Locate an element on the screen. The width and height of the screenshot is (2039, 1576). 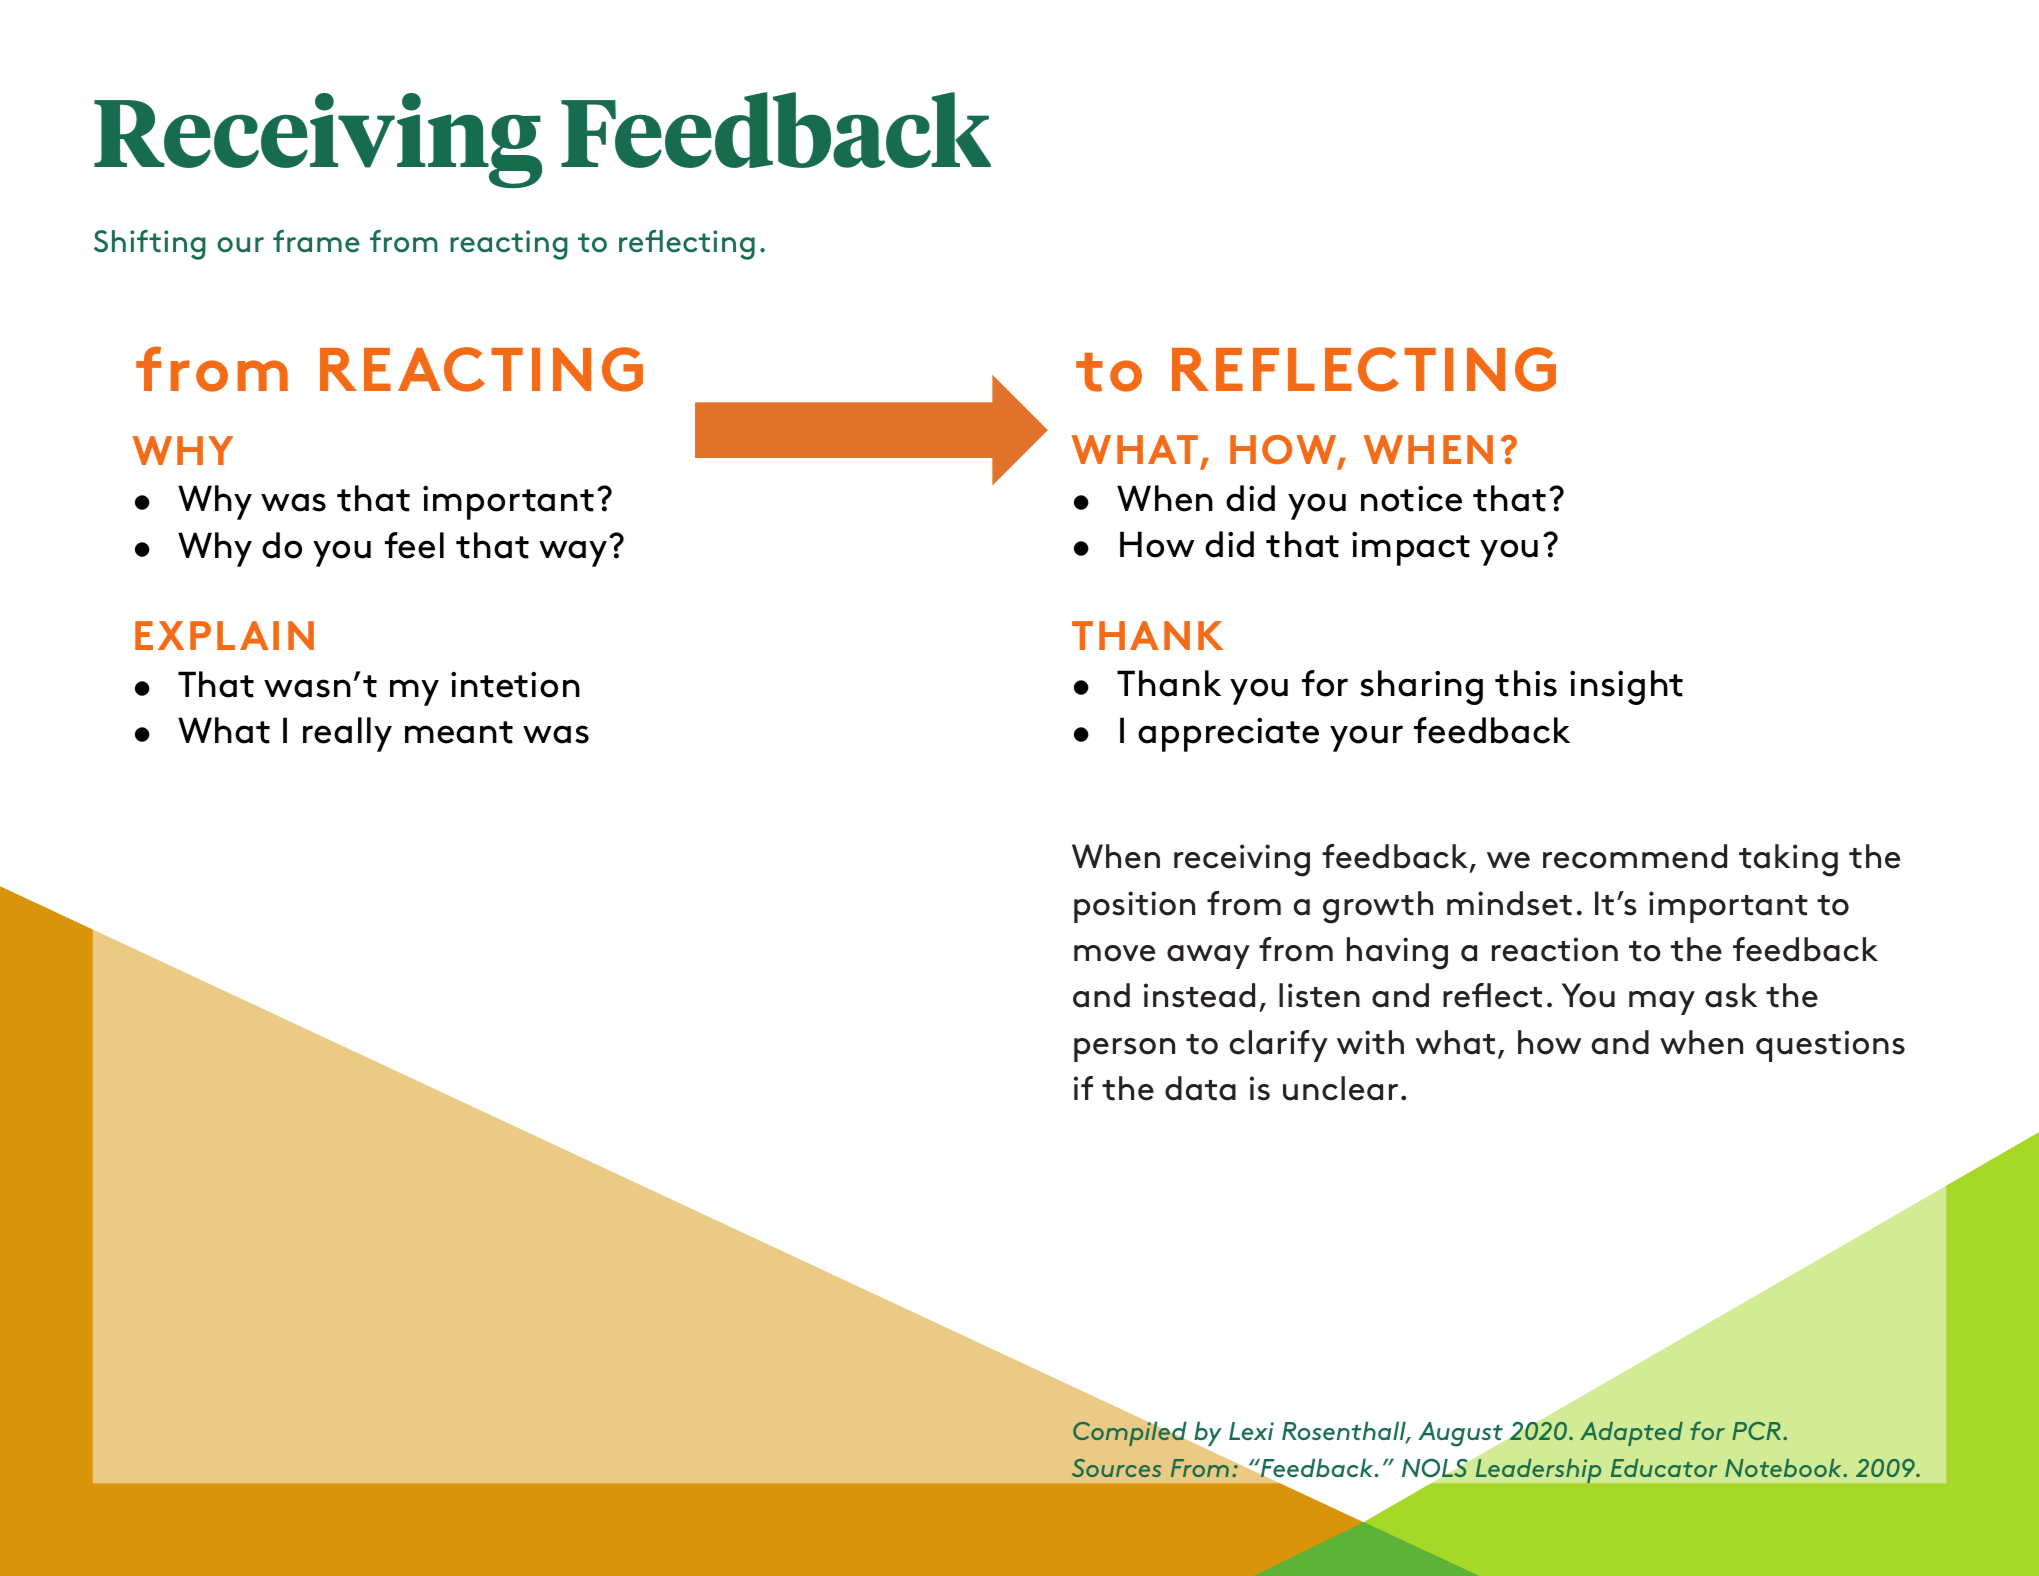
position is located at coordinates (1134, 907).
